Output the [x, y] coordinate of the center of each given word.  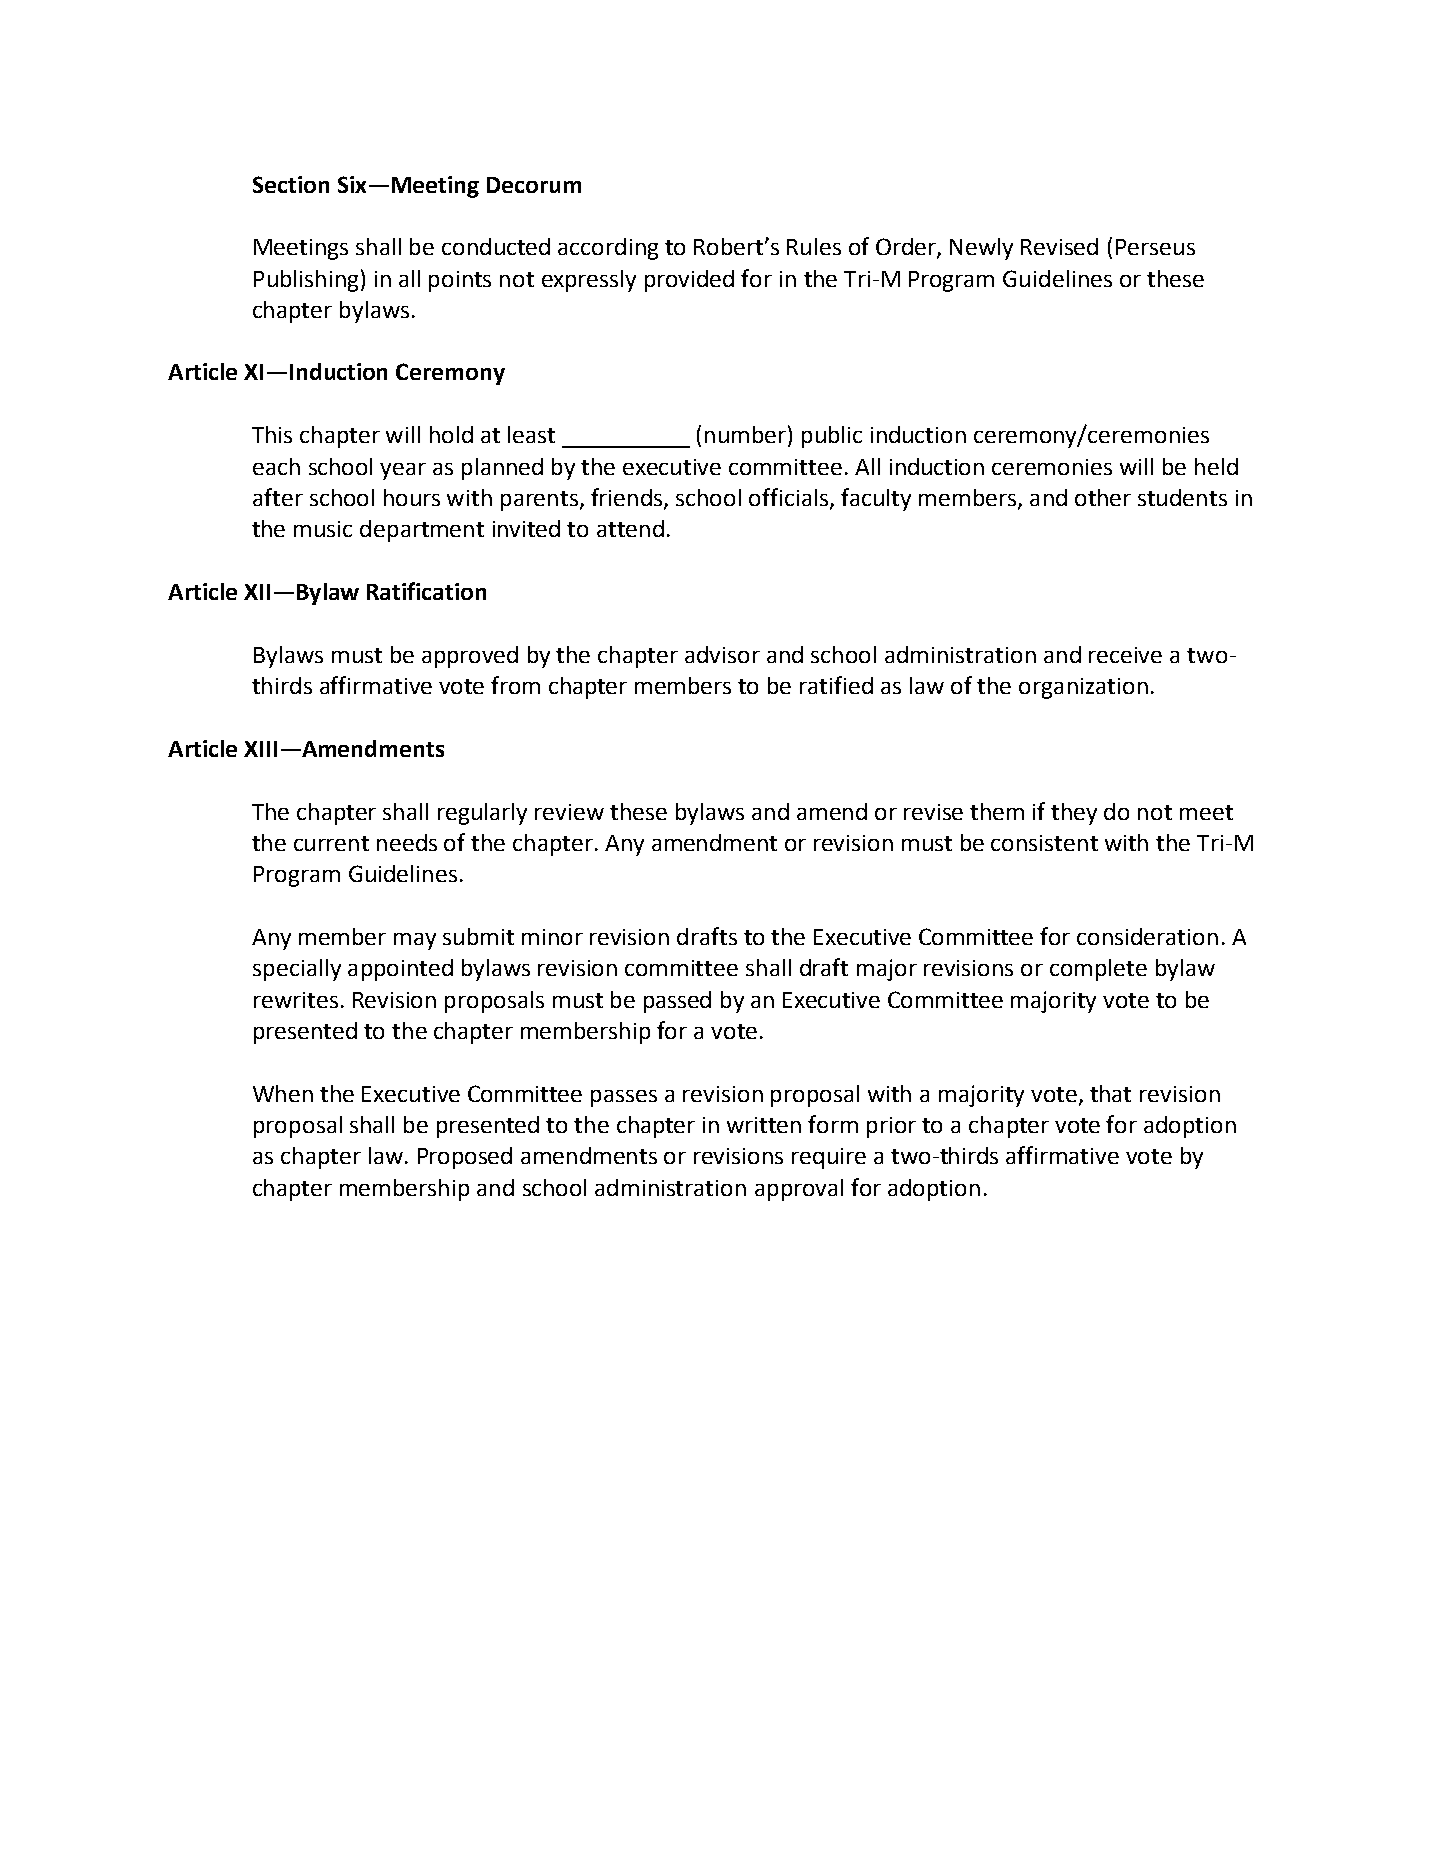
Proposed [465, 1158]
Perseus [1155, 247]
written [764, 1125]
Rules [814, 246]
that [1110, 1093]
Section [291, 184]
